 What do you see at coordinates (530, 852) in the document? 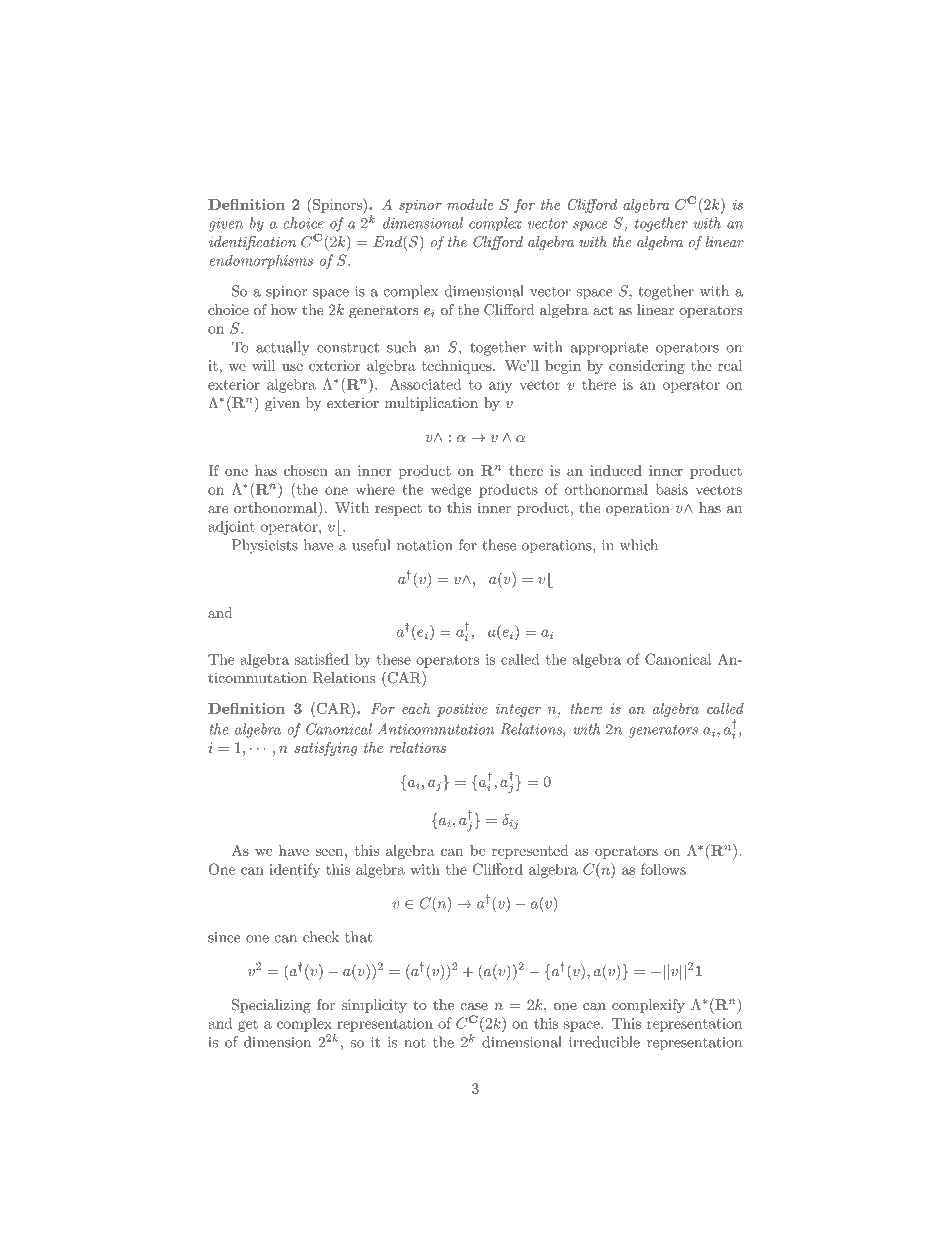
I see `represented` at bounding box center [530, 852].
